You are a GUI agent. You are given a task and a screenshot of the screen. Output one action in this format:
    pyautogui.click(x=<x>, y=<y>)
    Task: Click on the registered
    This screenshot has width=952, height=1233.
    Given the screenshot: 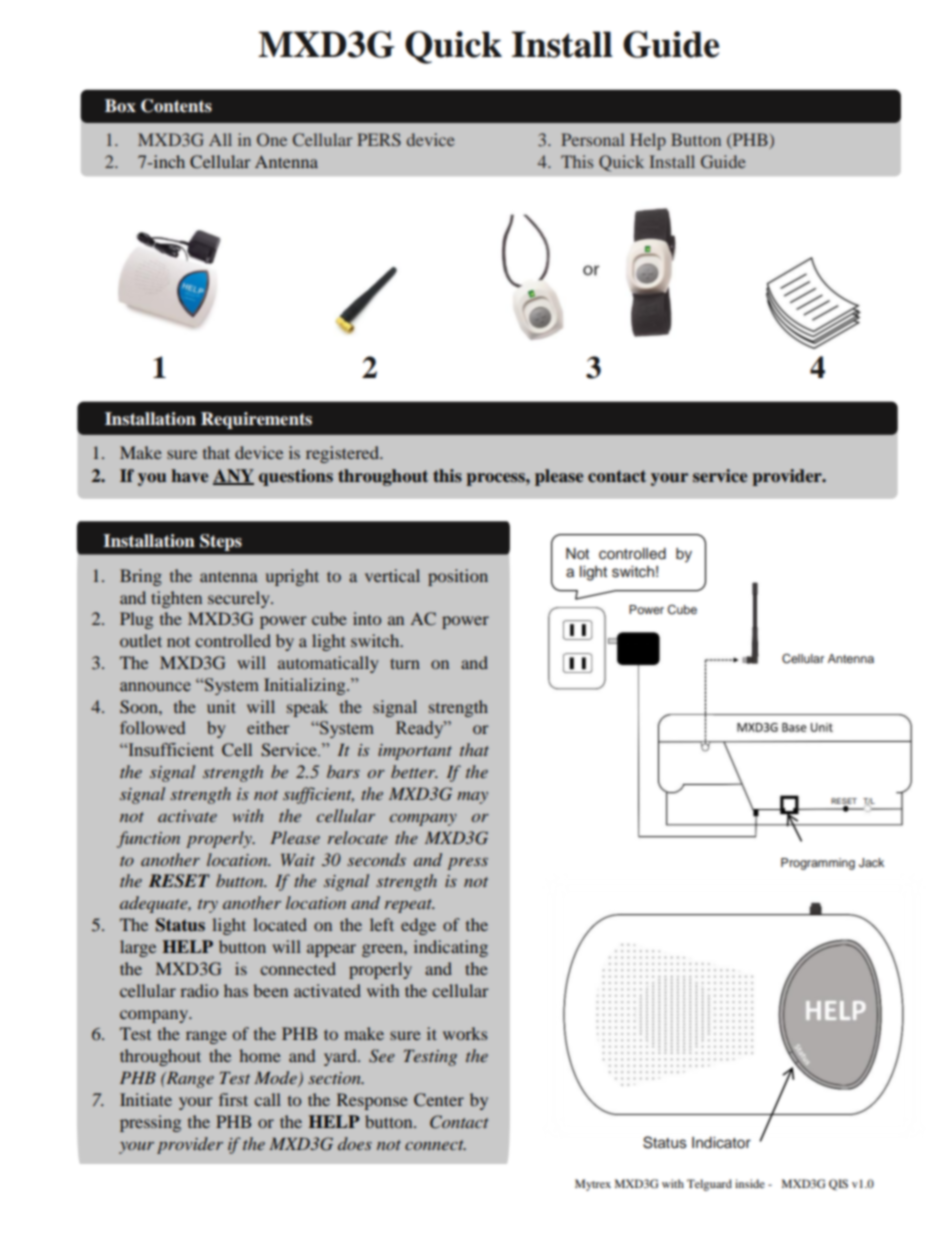 What is the action you would take?
    pyautogui.click(x=343, y=454)
